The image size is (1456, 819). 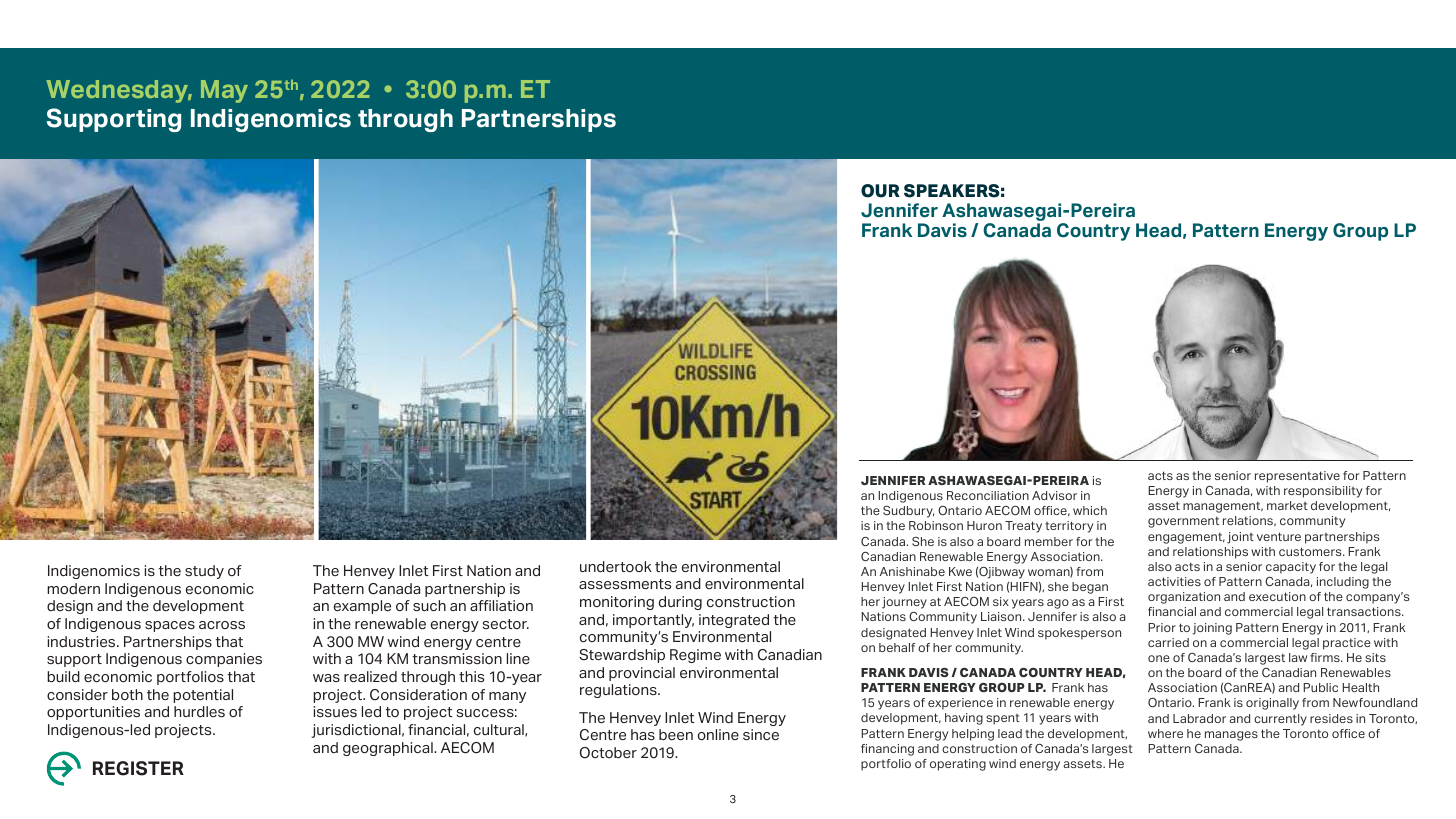 I want to click on Sudbury, so click(x=908, y=512).
